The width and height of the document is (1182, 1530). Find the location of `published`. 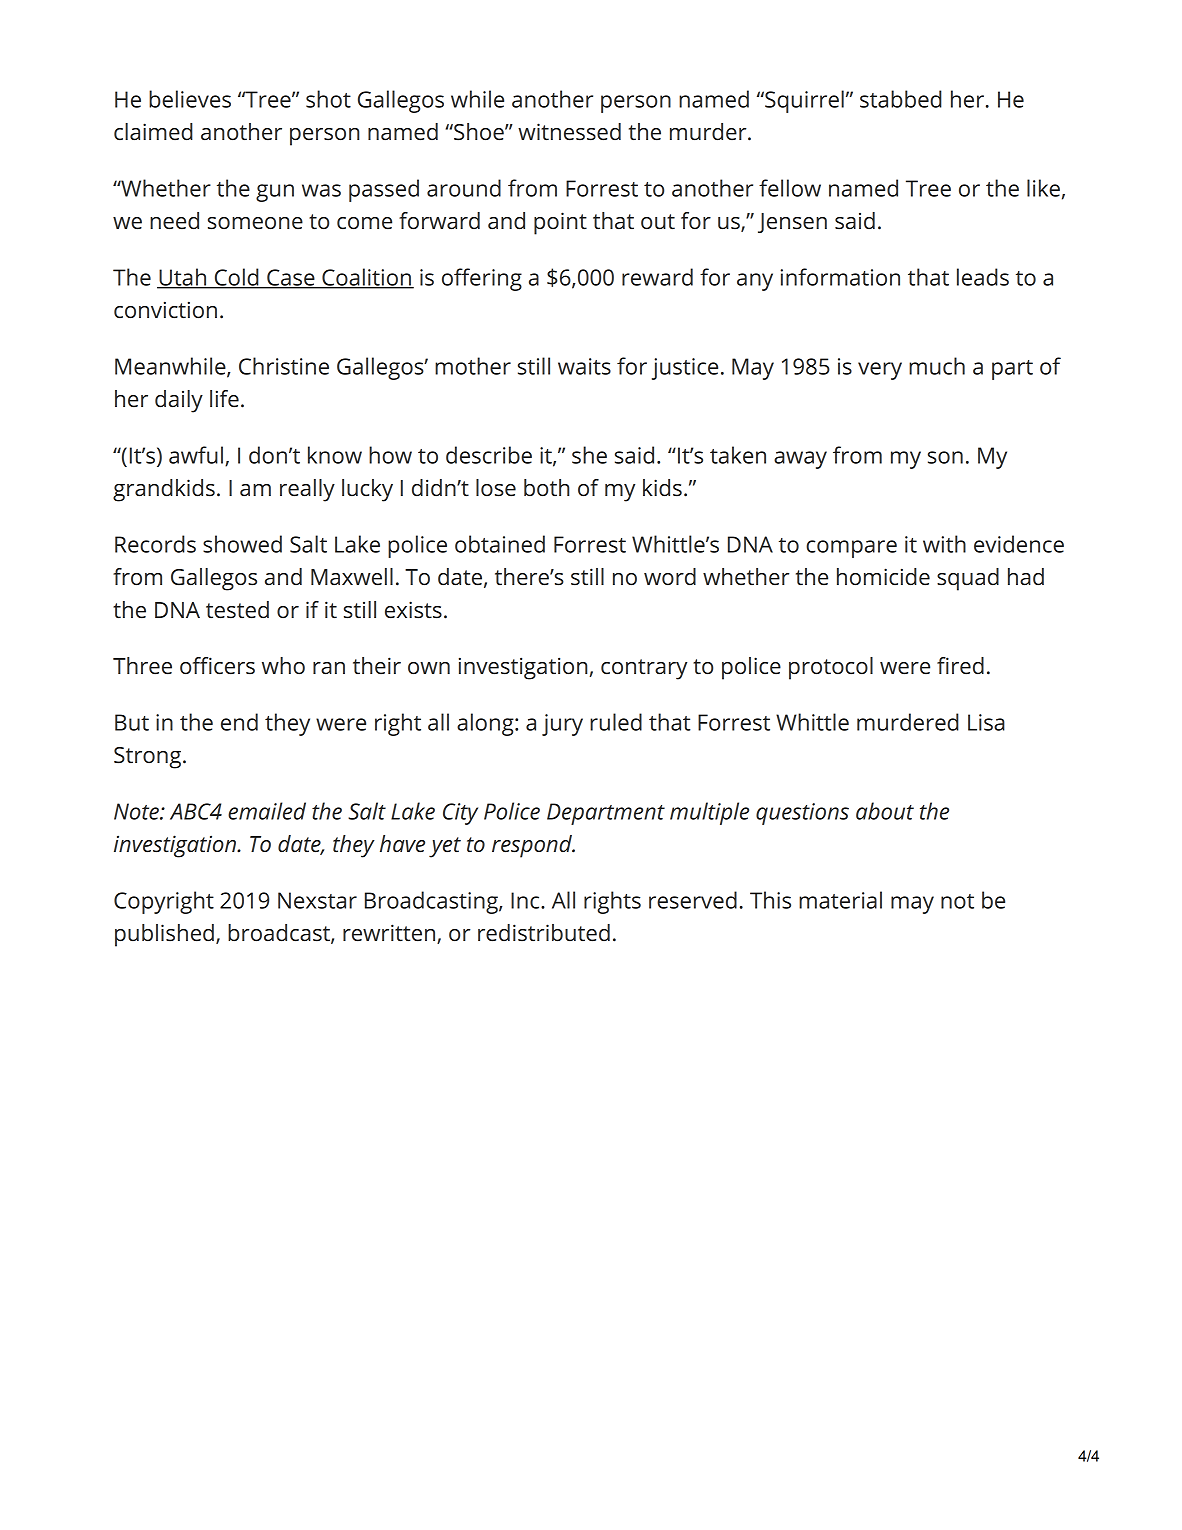

published is located at coordinates (164, 935).
